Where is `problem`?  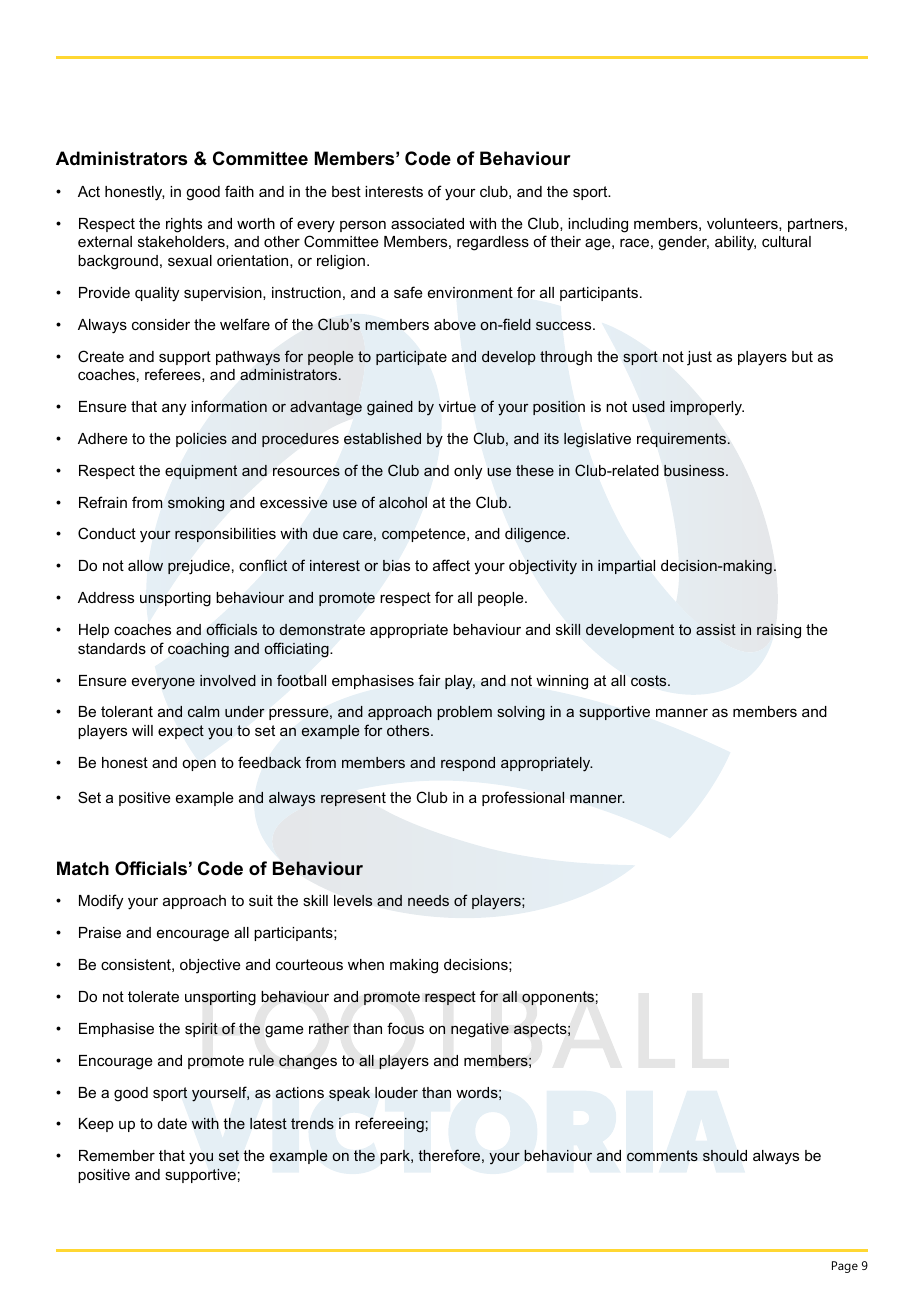
problem is located at coordinates (464, 713).
